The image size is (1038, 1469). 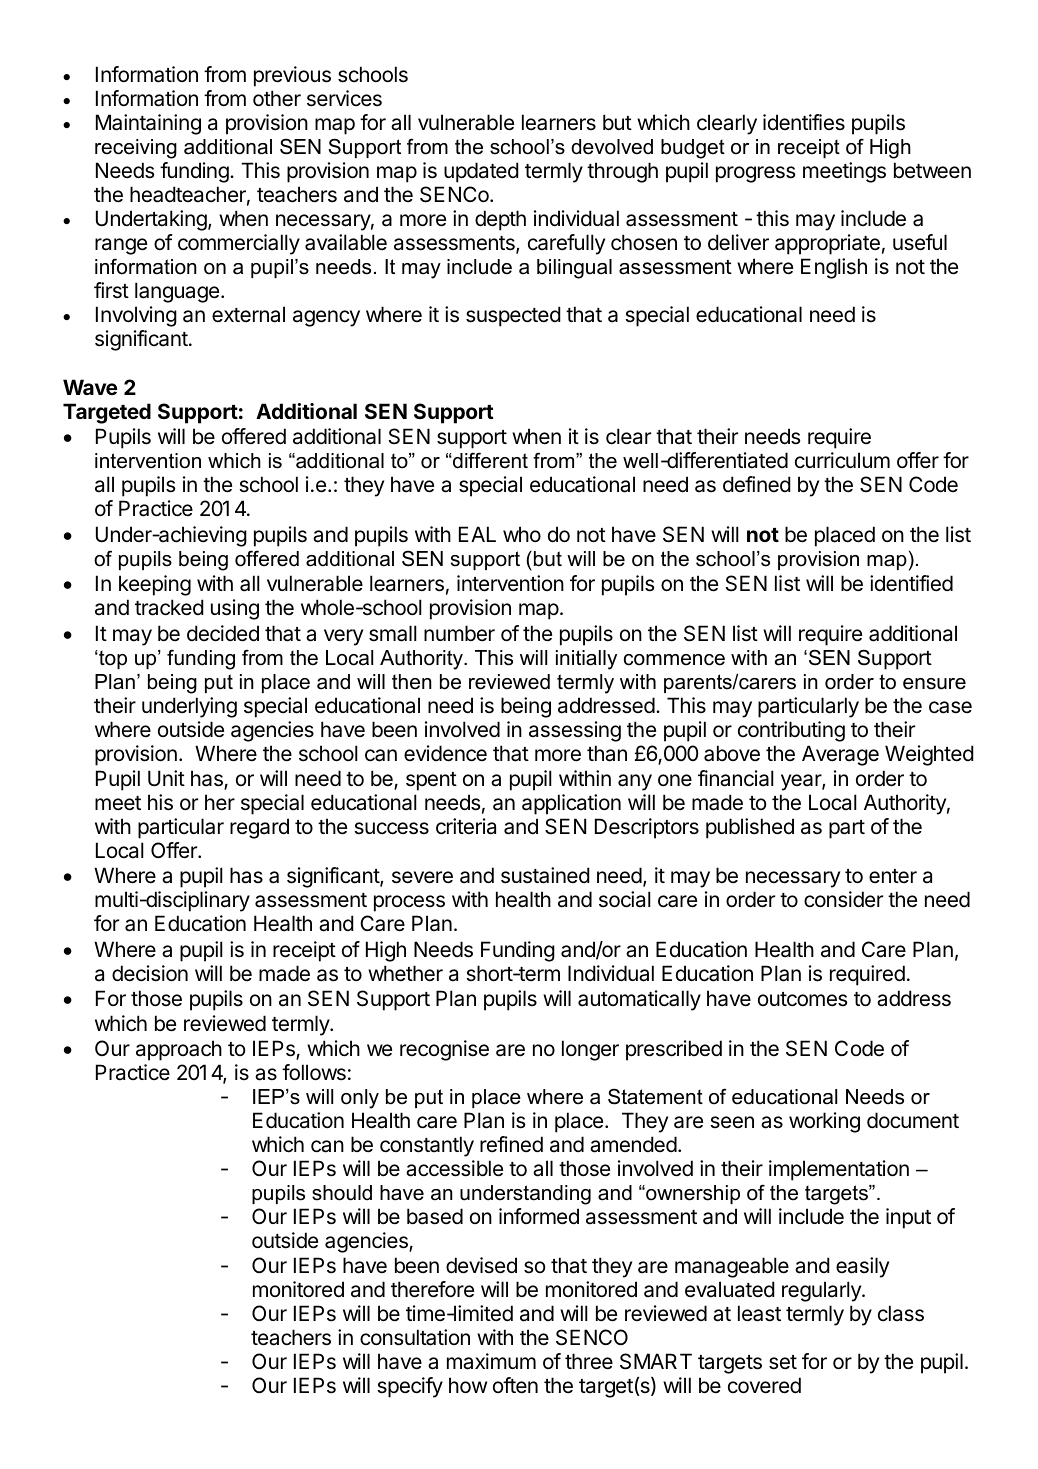 I want to click on updated, so click(x=481, y=172).
